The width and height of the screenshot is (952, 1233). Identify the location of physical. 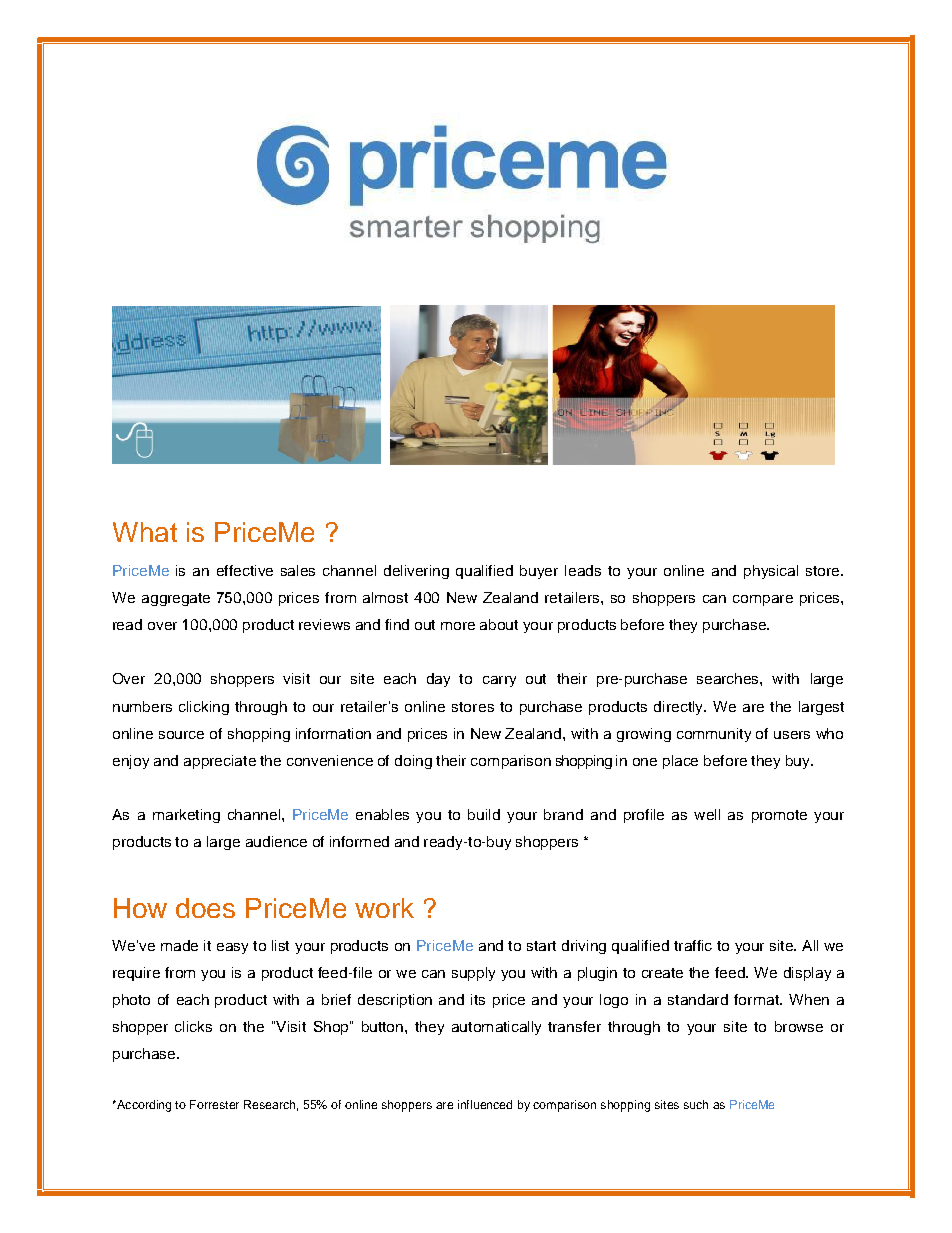
(771, 572).
